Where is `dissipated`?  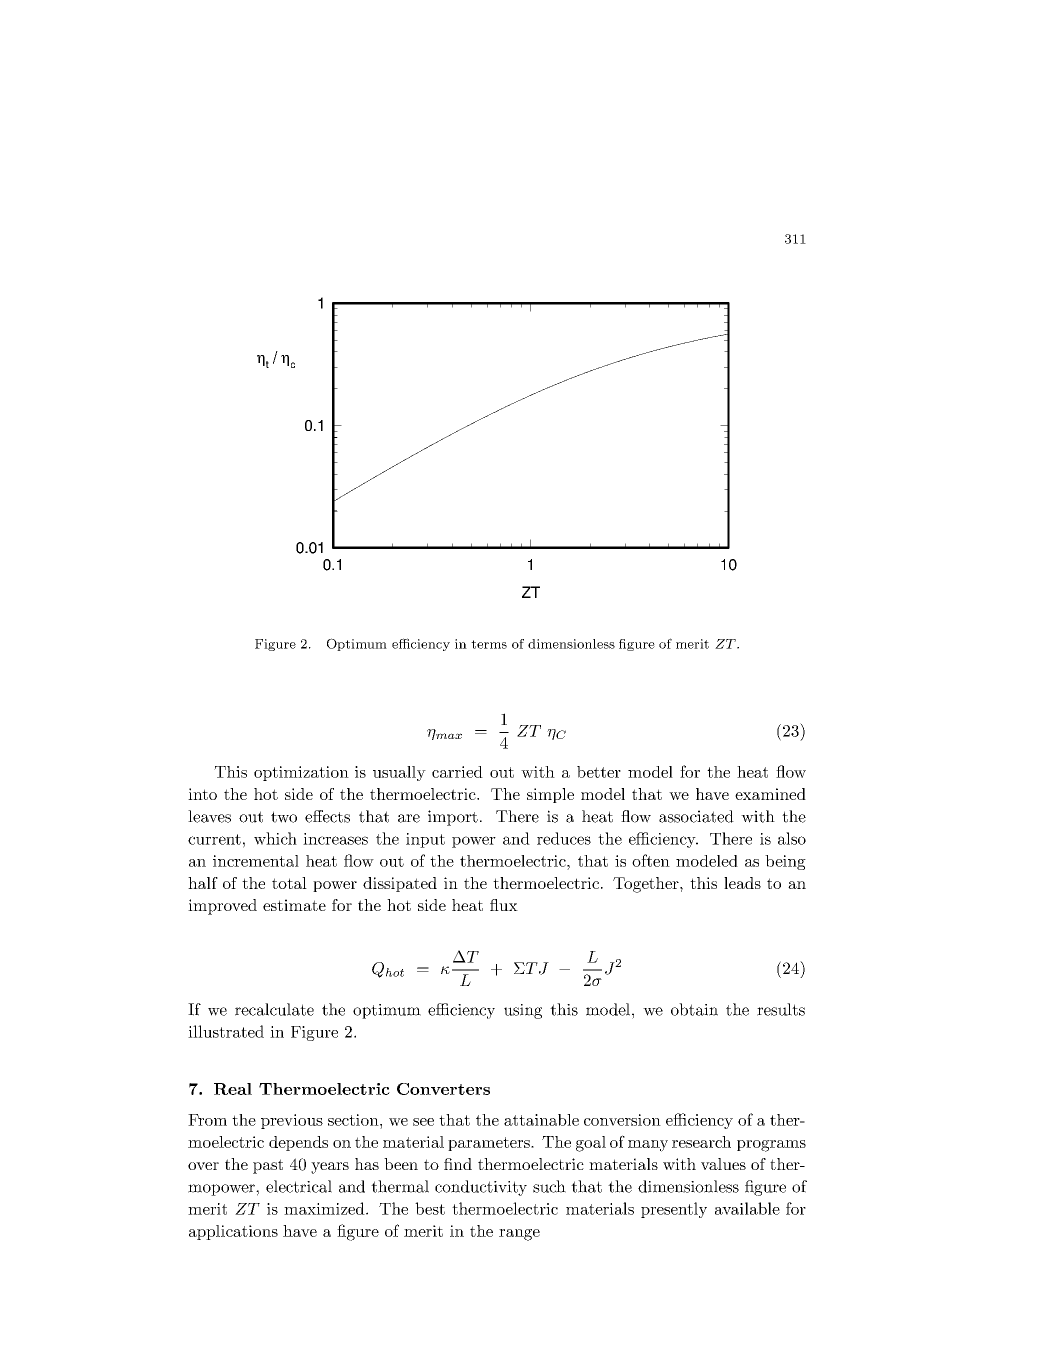 dissipated is located at coordinates (400, 884).
